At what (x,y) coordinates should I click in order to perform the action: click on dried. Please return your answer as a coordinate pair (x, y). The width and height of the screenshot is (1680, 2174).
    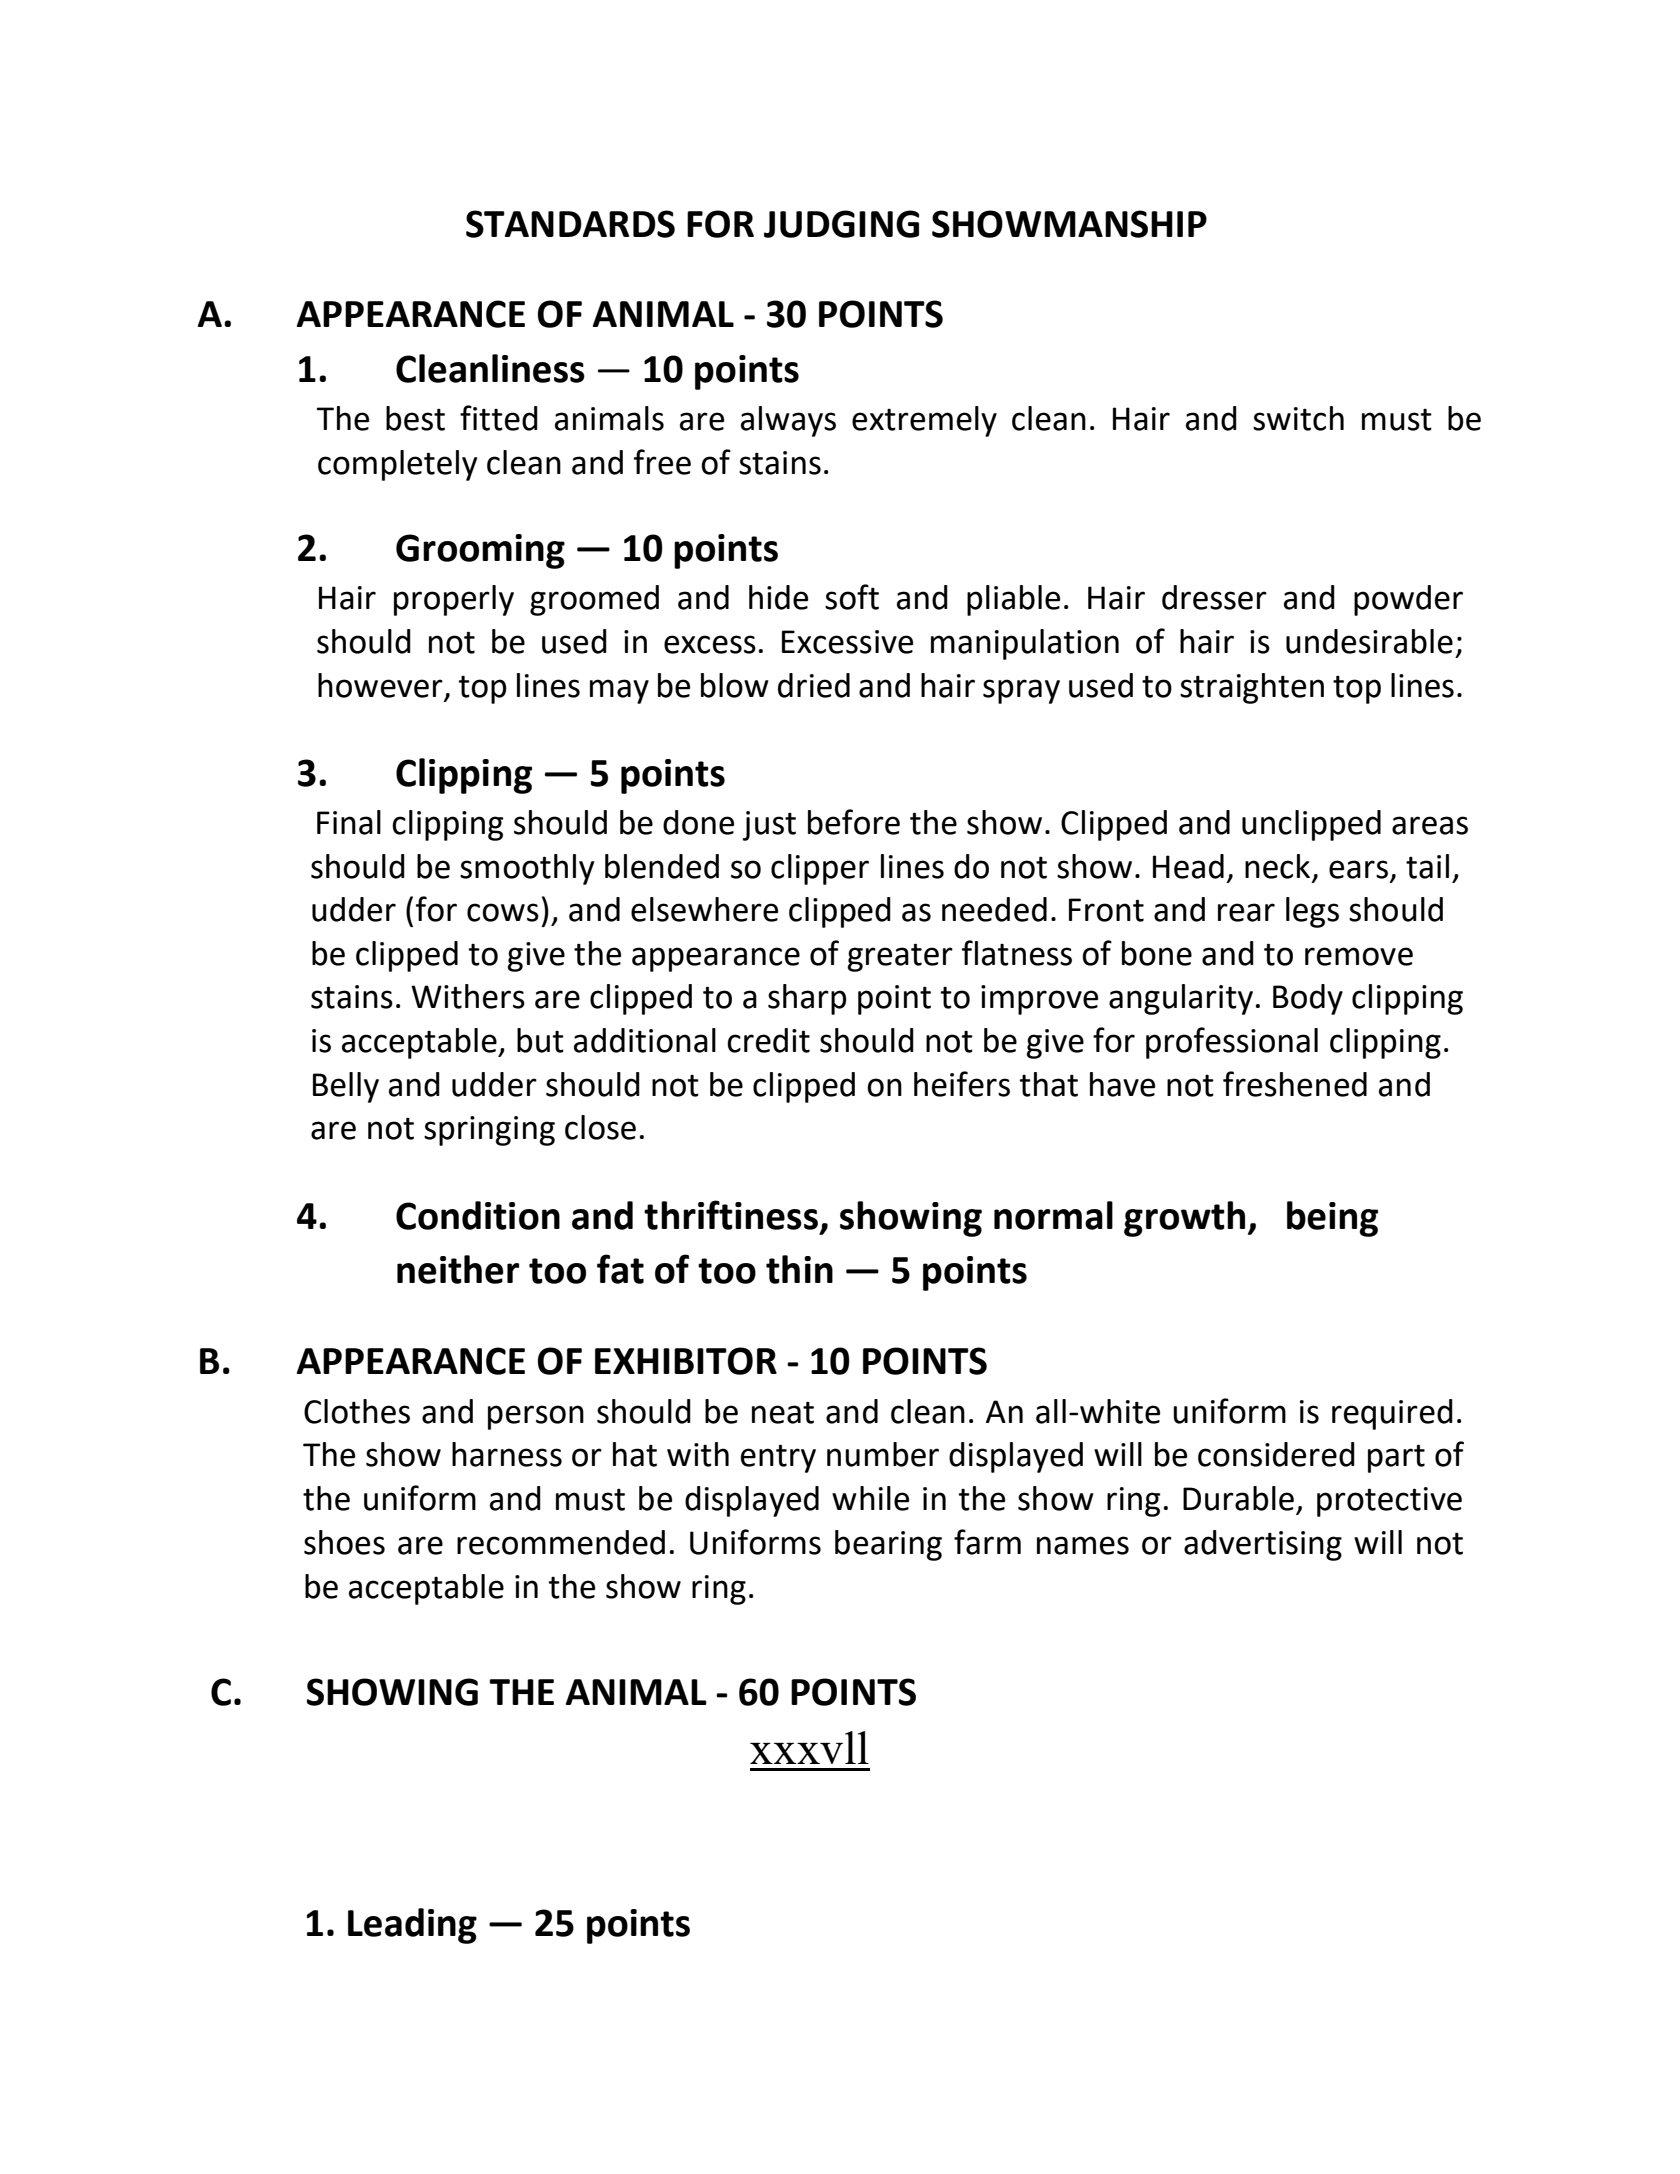
    Looking at the image, I should click on (814, 685).
